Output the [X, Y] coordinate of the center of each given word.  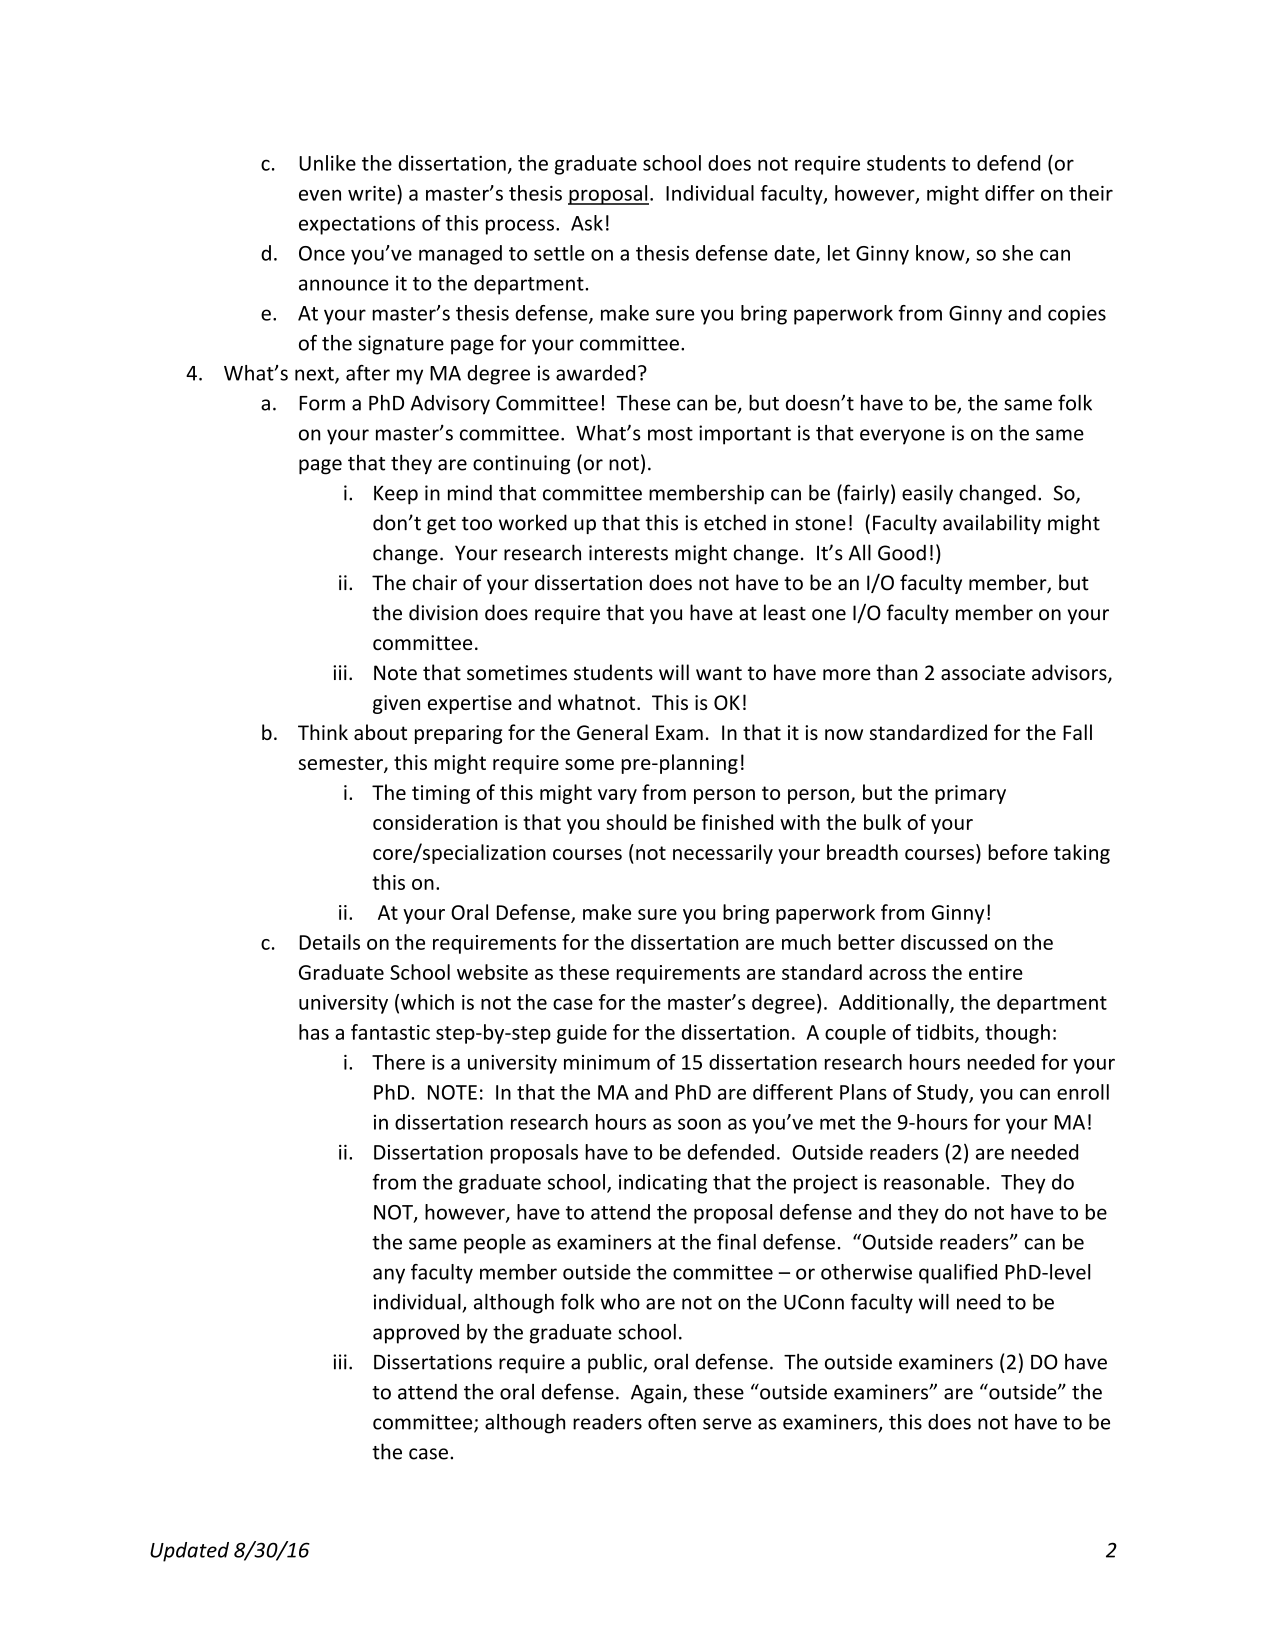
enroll [1083, 1092]
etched [735, 522]
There [398, 1062]
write [373, 193]
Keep [396, 495]
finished [737, 822]
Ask [587, 223]
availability [992, 524]
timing [441, 794]
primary [970, 794]
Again [656, 1394]
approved [416, 1334]
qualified [958, 1274]
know [941, 254]
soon [699, 1124]
